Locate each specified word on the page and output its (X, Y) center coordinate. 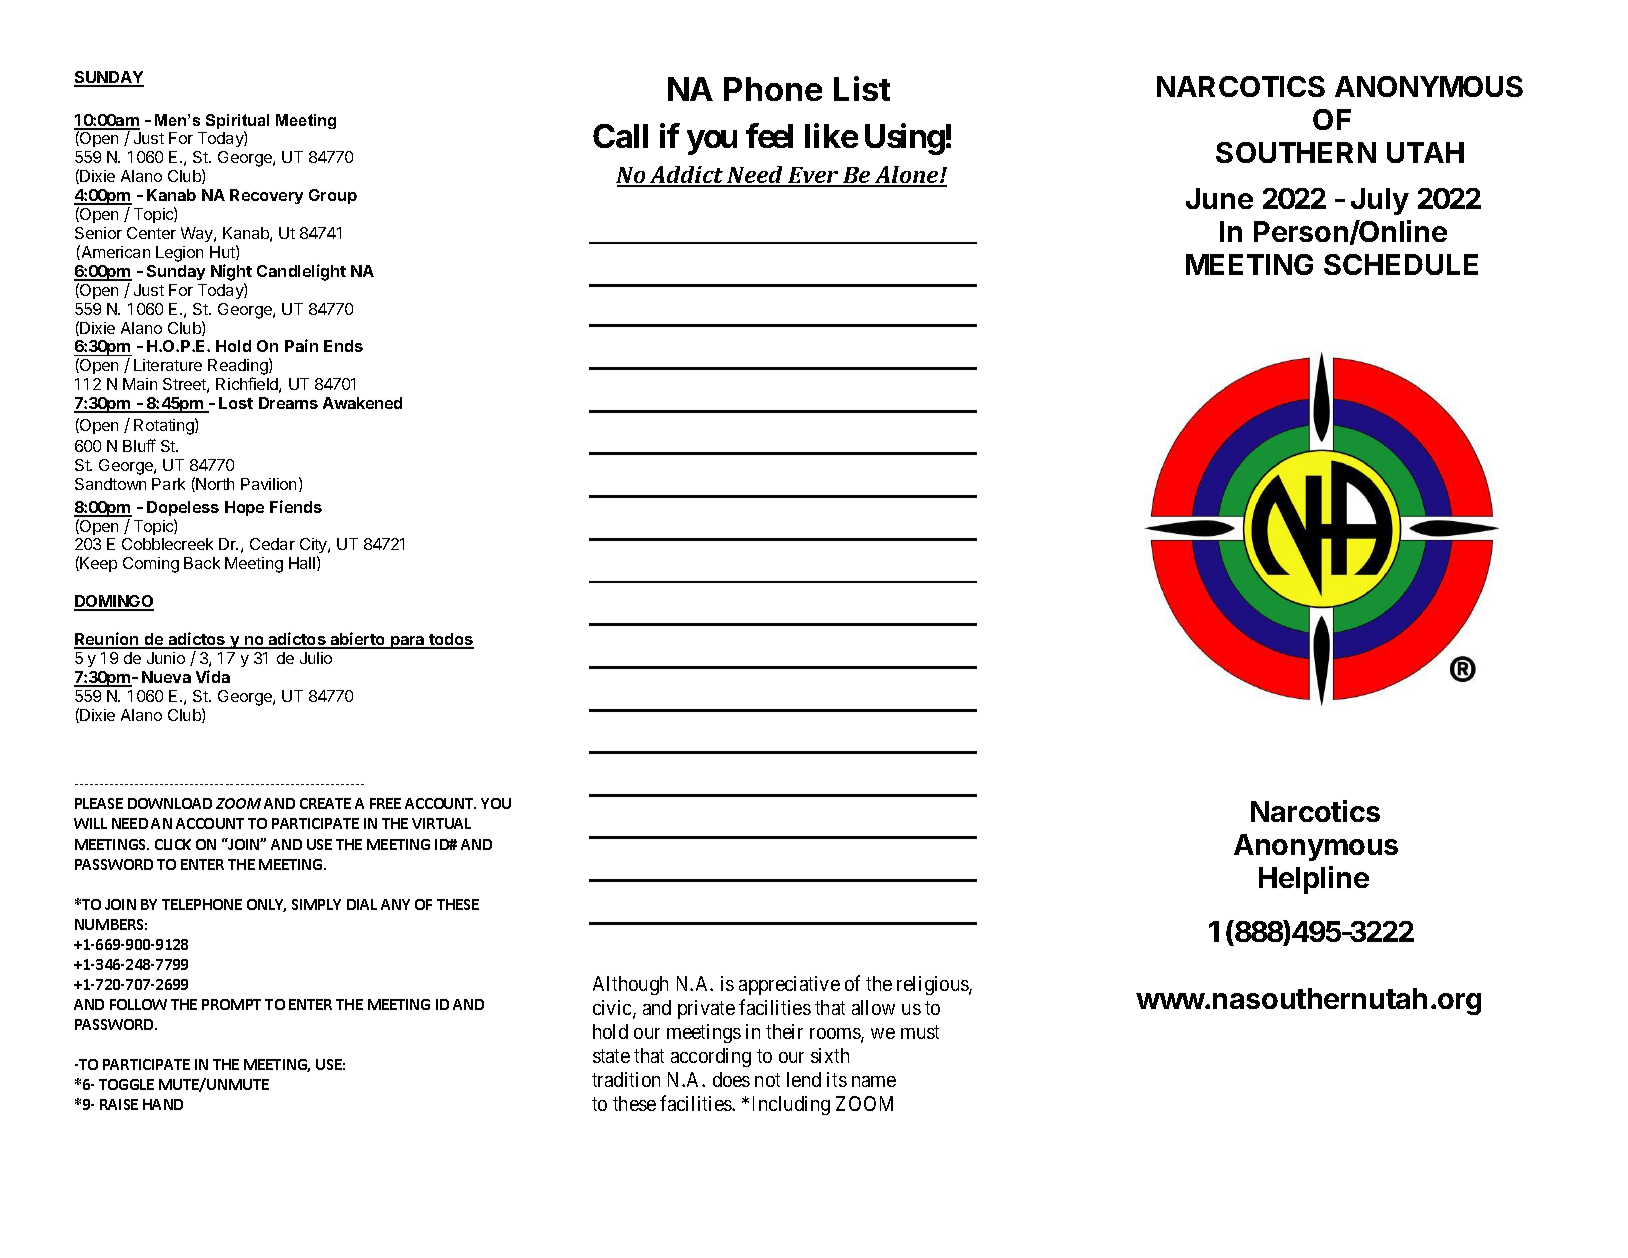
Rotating (165, 426)
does (731, 1079)
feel (769, 135)
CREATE (325, 803)
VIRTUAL (441, 823)
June (1219, 198)
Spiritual (237, 123)
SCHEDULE (1401, 264)
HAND (163, 1104)
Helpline (1314, 880)
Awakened (362, 403)
